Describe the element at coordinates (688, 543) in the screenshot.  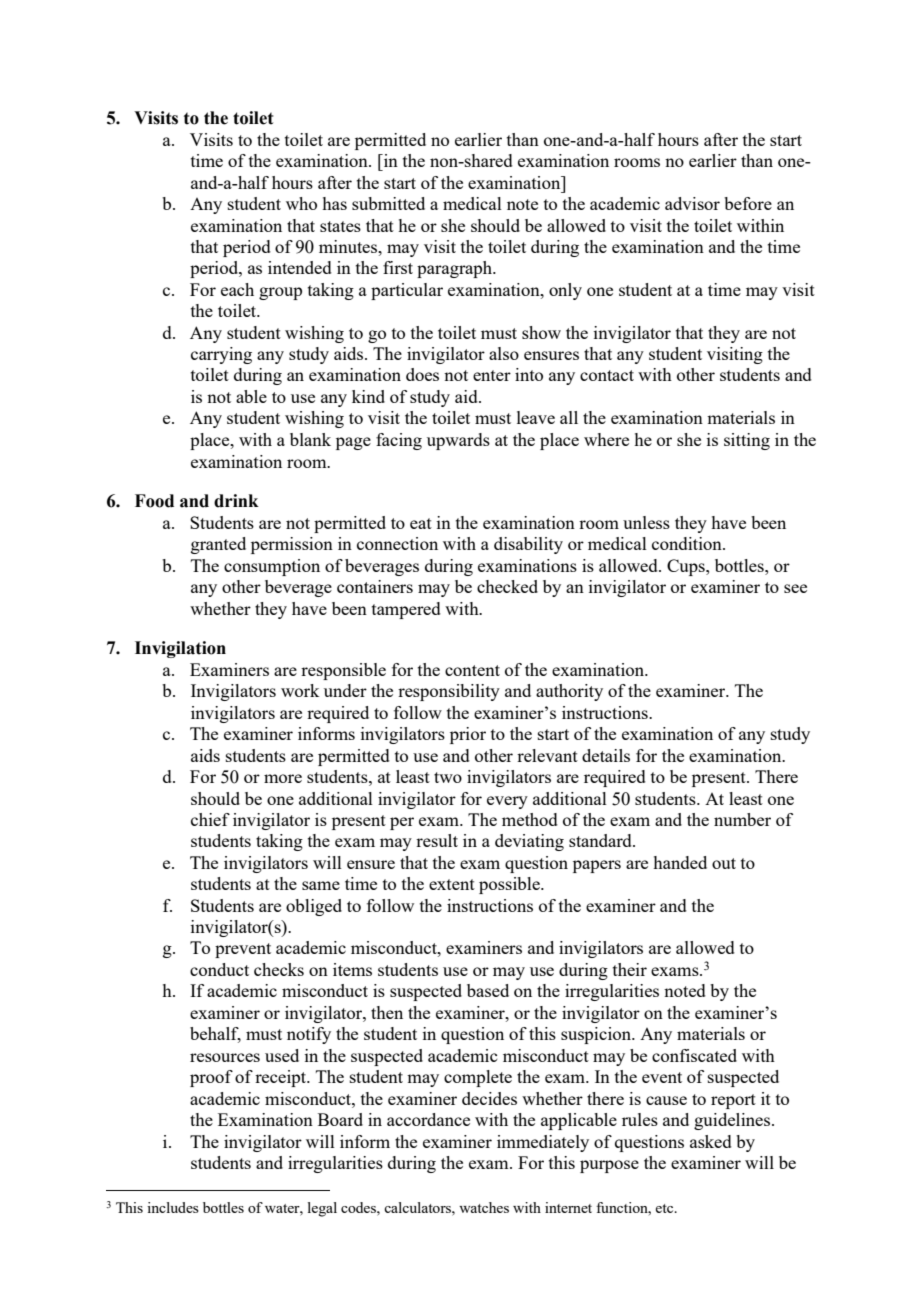
I see `condition` at that location.
